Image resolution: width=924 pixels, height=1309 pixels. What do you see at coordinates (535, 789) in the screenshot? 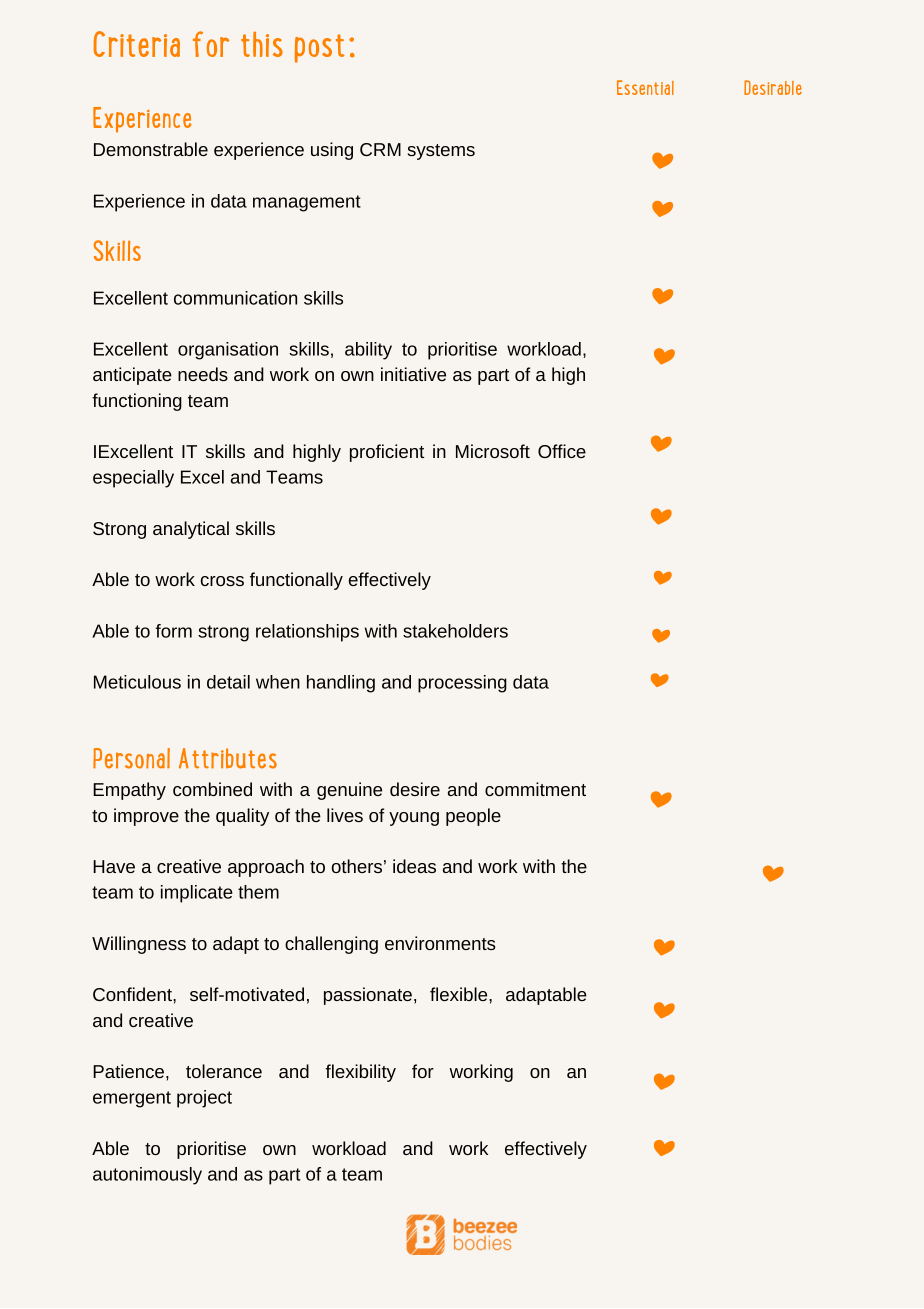
I see `commitment` at bounding box center [535, 789].
